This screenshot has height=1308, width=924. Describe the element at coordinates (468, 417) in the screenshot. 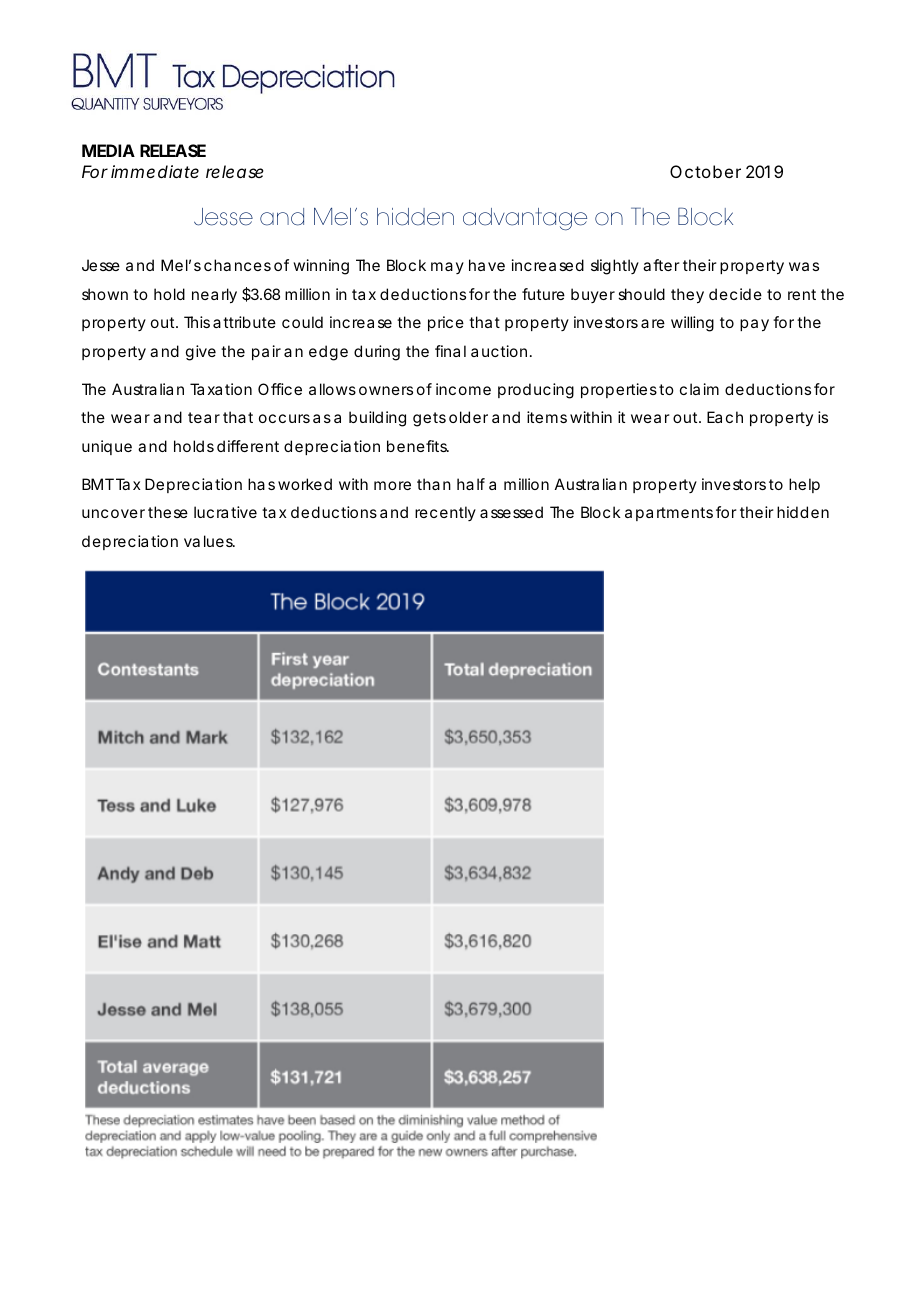

I see `older` at that location.
